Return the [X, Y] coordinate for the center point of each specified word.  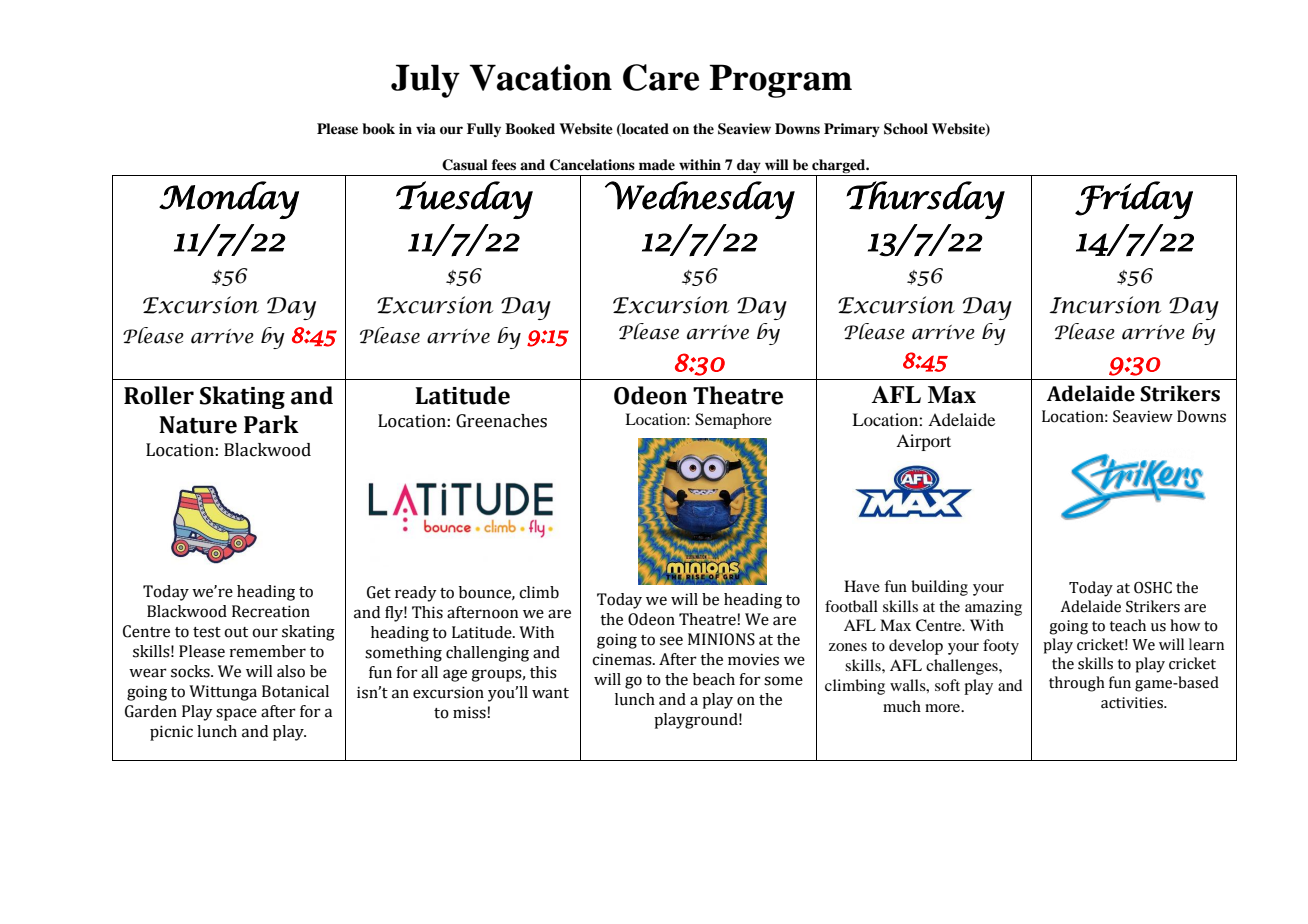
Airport [923, 442]
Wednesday [700, 200]
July [425, 81]
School [906, 129]
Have [862, 586]
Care [661, 77]
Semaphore [733, 421]
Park [271, 424]
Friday [1134, 200]
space [236, 714]
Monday [229, 200]
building [939, 588]
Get [379, 592]
